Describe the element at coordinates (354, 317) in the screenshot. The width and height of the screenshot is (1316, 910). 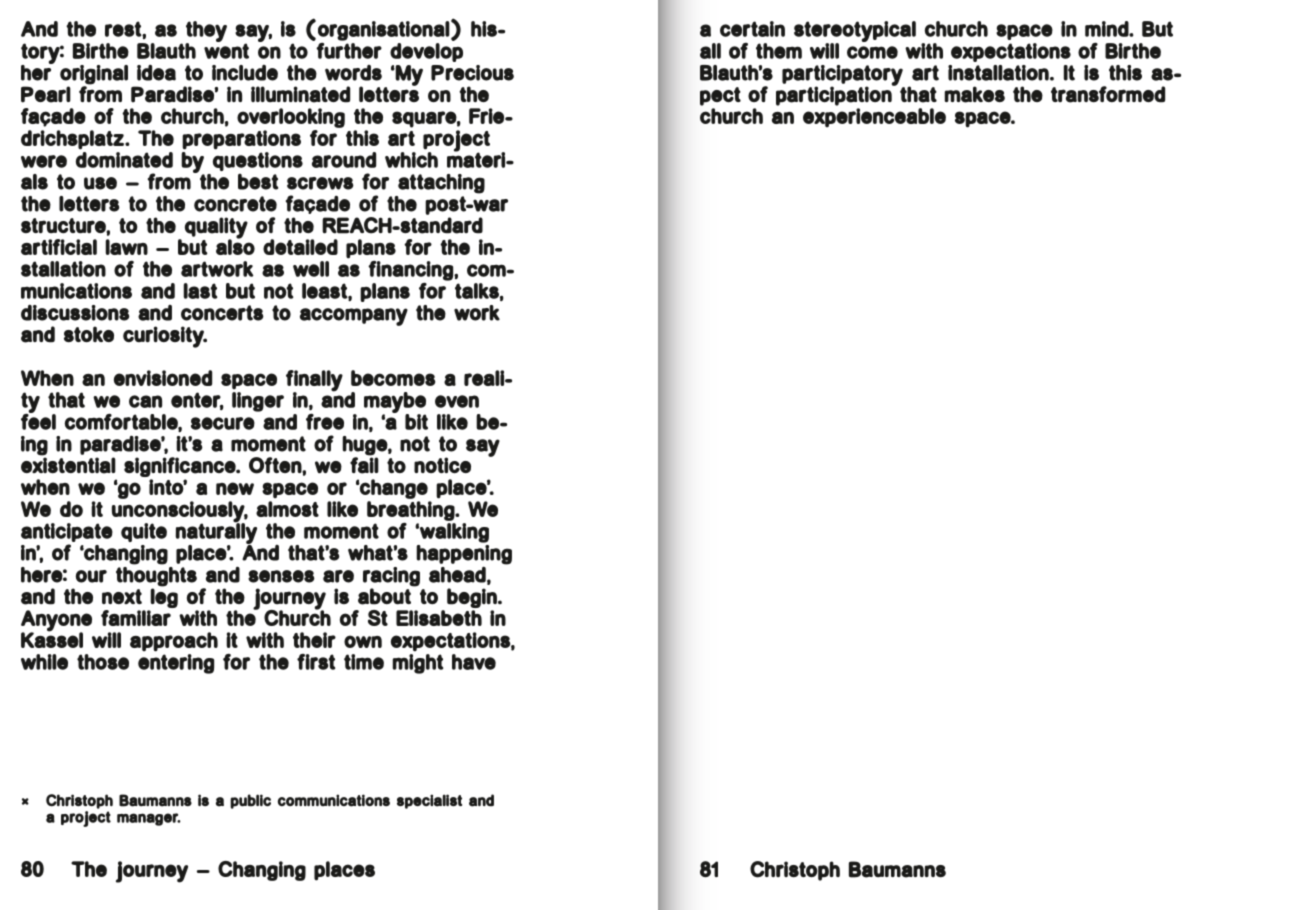
I see `accompany` at that location.
